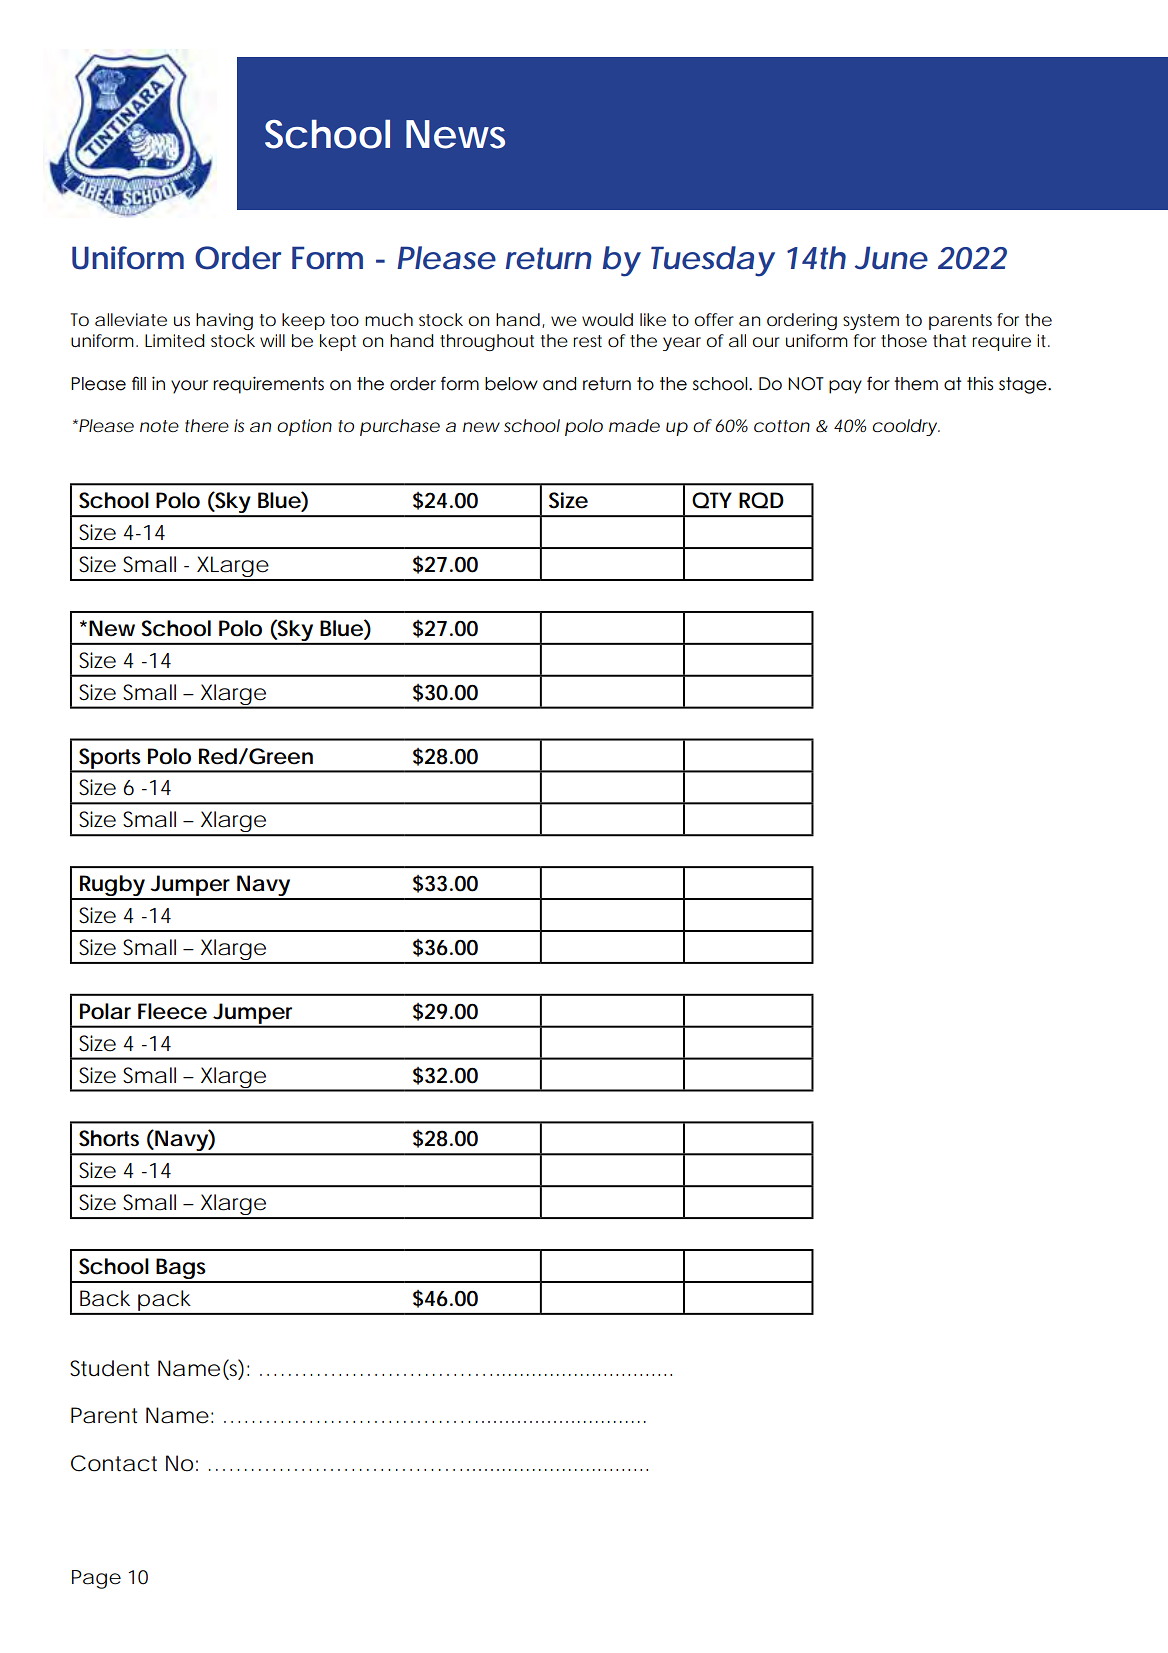 The height and width of the screenshot is (1653, 1168). What do you see at coordinates (109, 1368) in the screenshot?
I see `Student` at bounding box center [109, 1368].
